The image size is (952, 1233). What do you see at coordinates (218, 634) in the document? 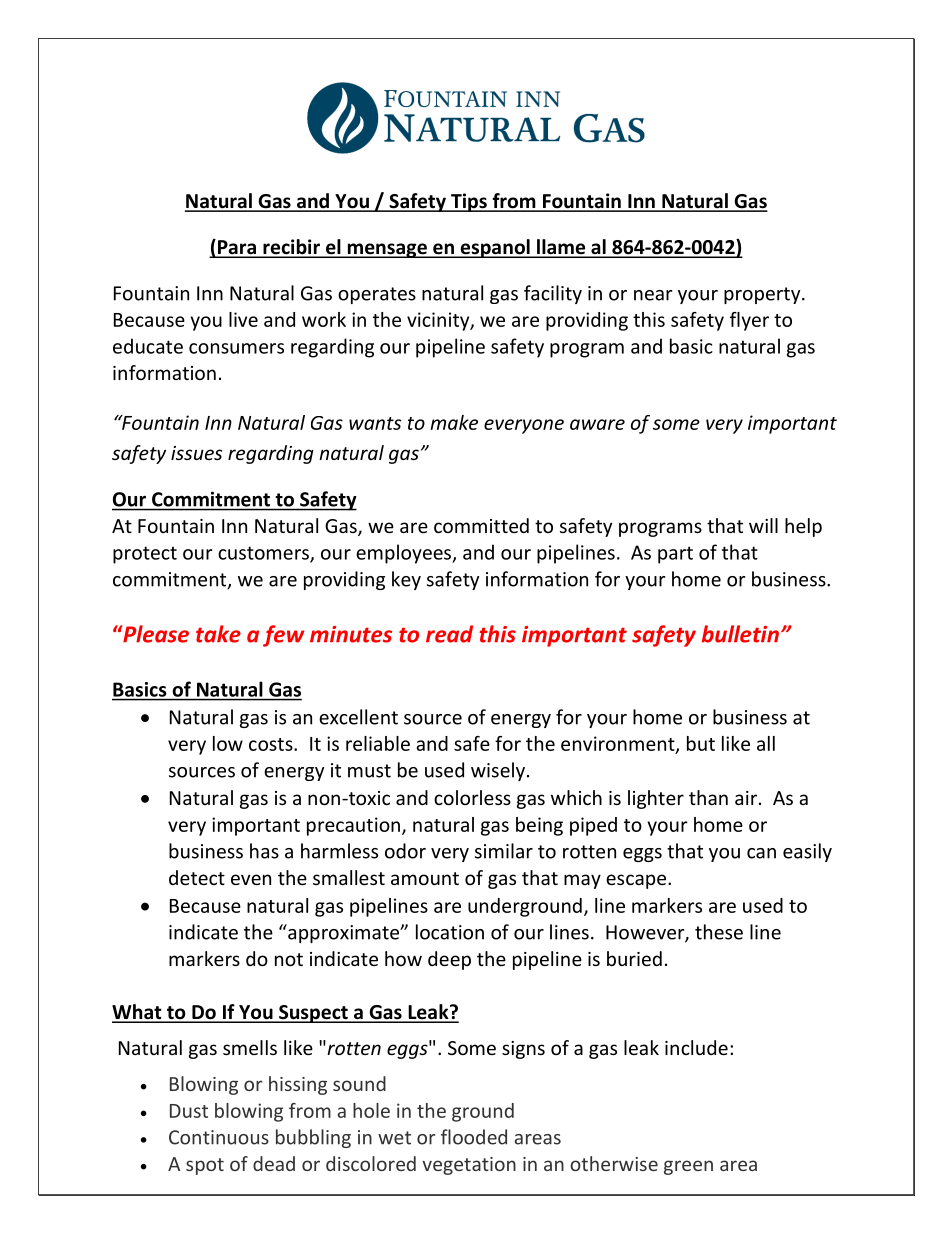
I see `take` at bounding box center [218, 634].
